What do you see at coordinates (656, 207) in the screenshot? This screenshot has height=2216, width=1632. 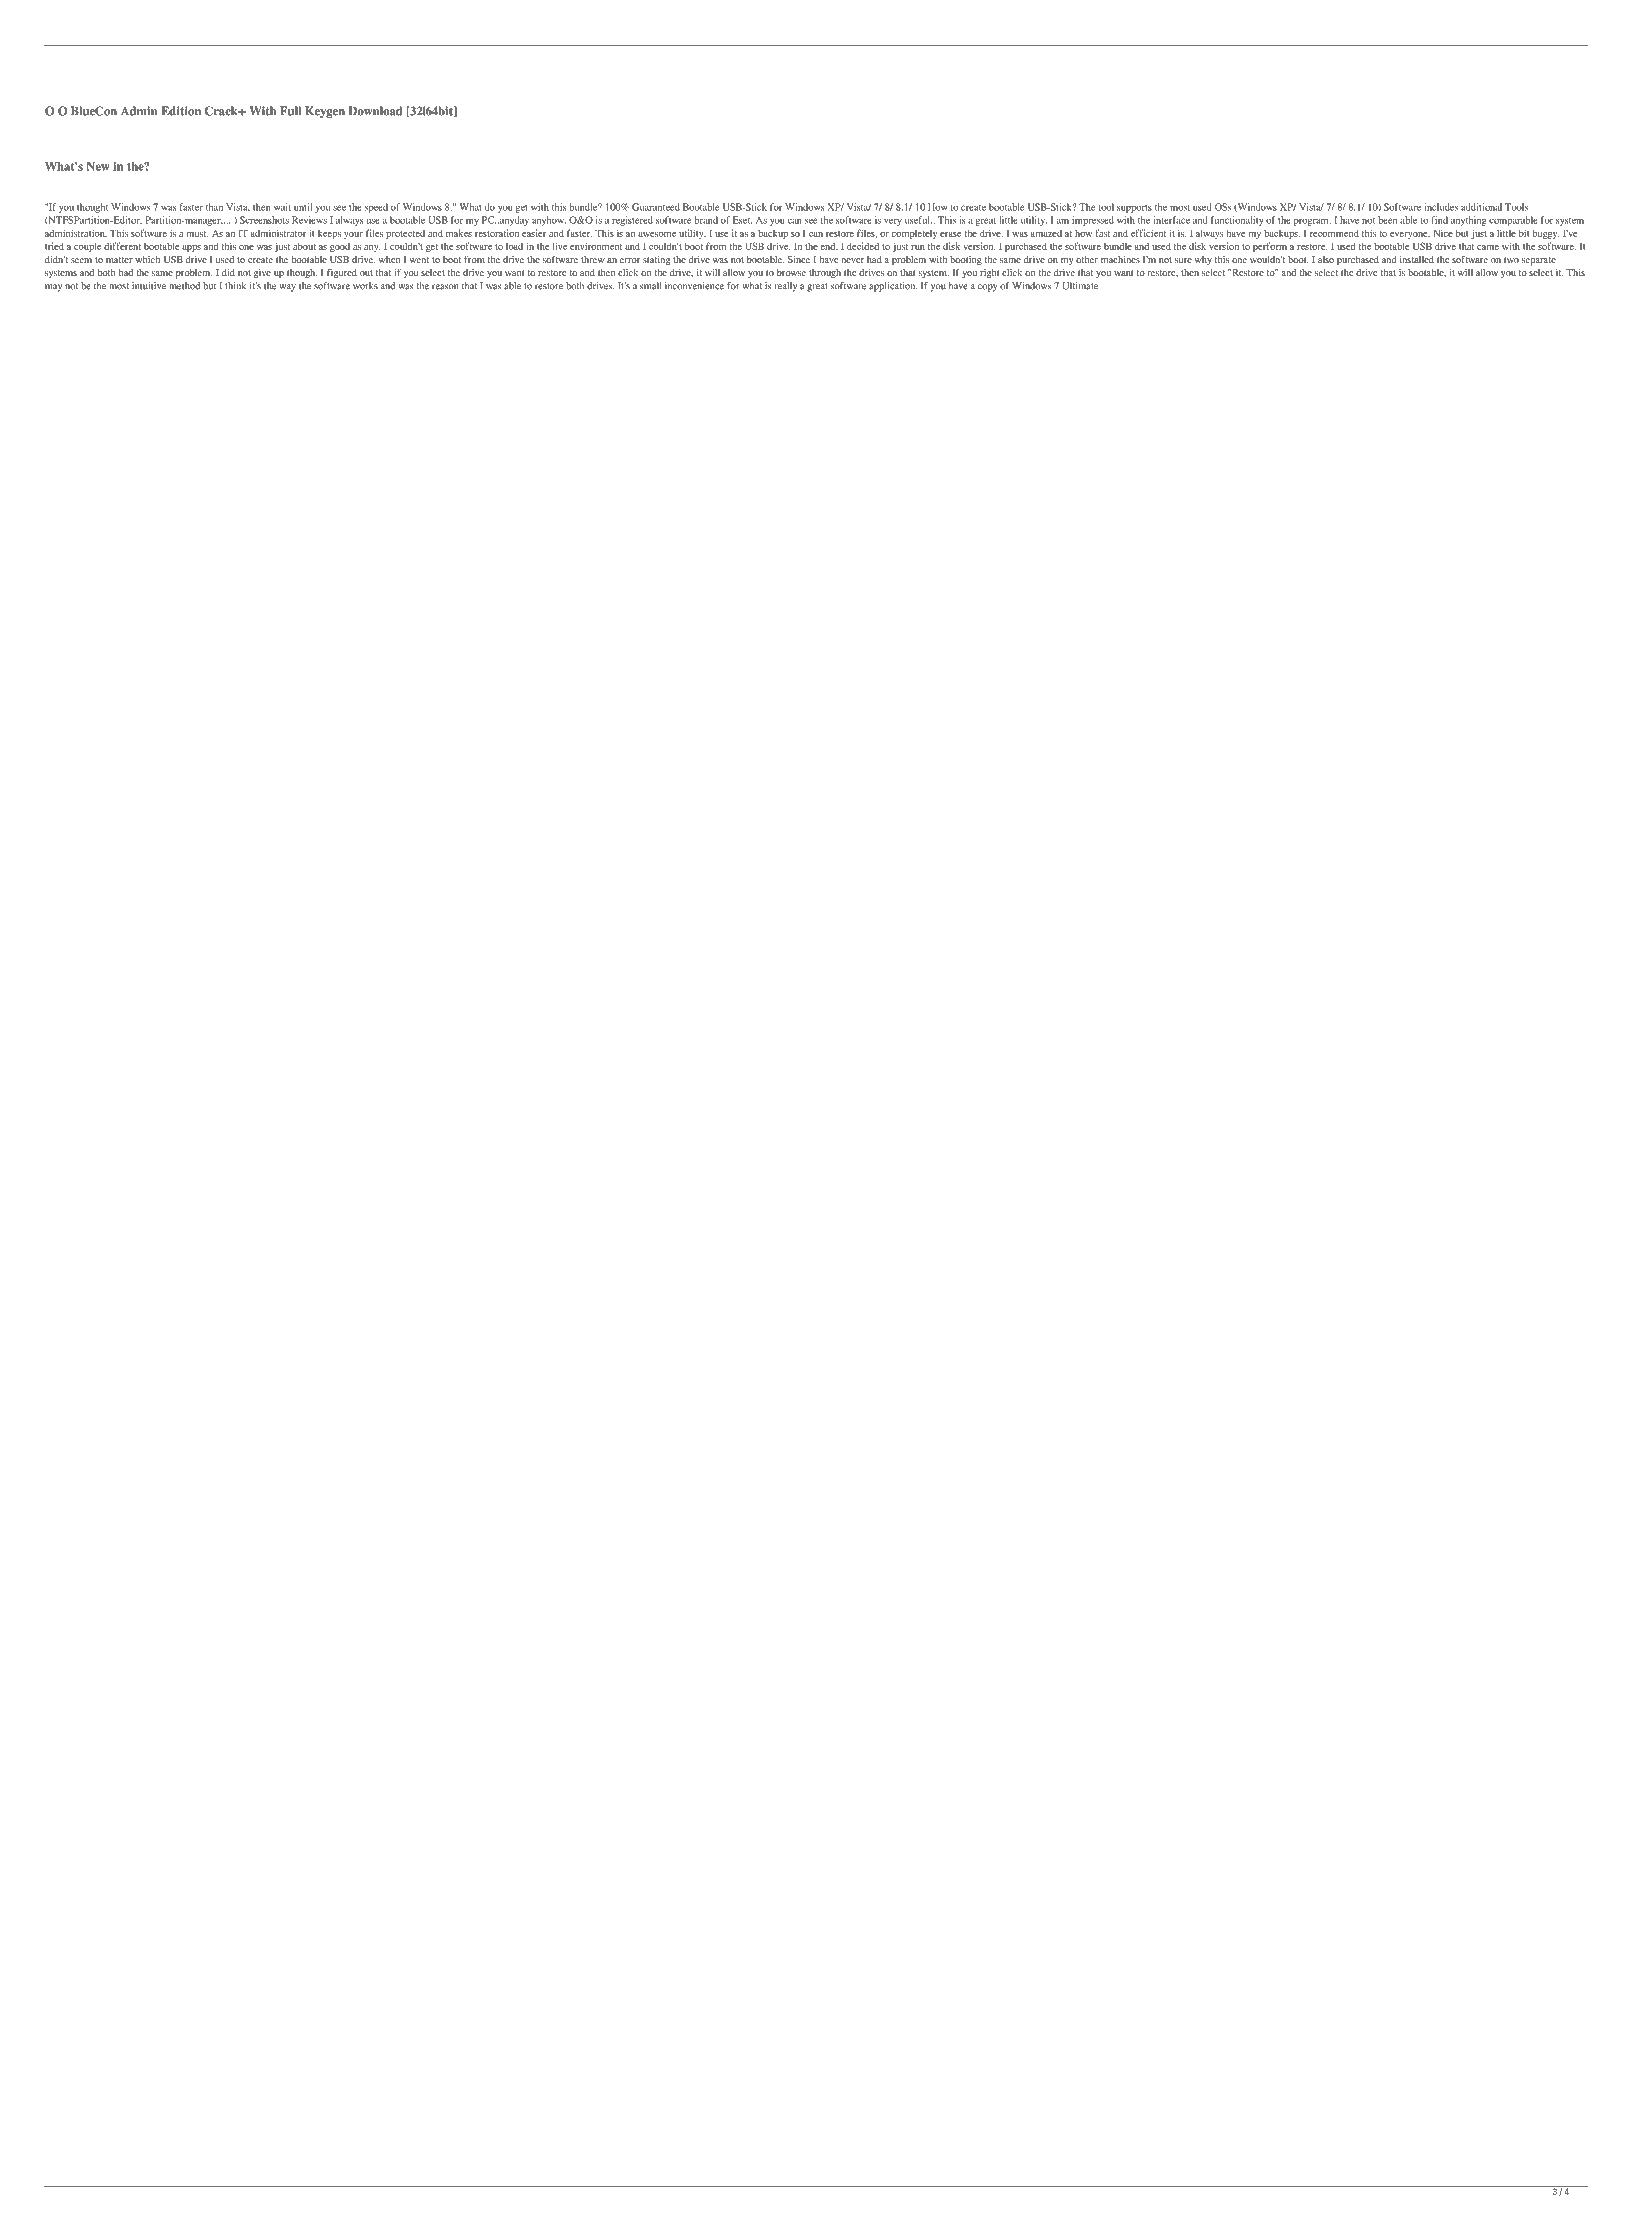 I see `Guaranteed` at bounding box center [656, 207].
